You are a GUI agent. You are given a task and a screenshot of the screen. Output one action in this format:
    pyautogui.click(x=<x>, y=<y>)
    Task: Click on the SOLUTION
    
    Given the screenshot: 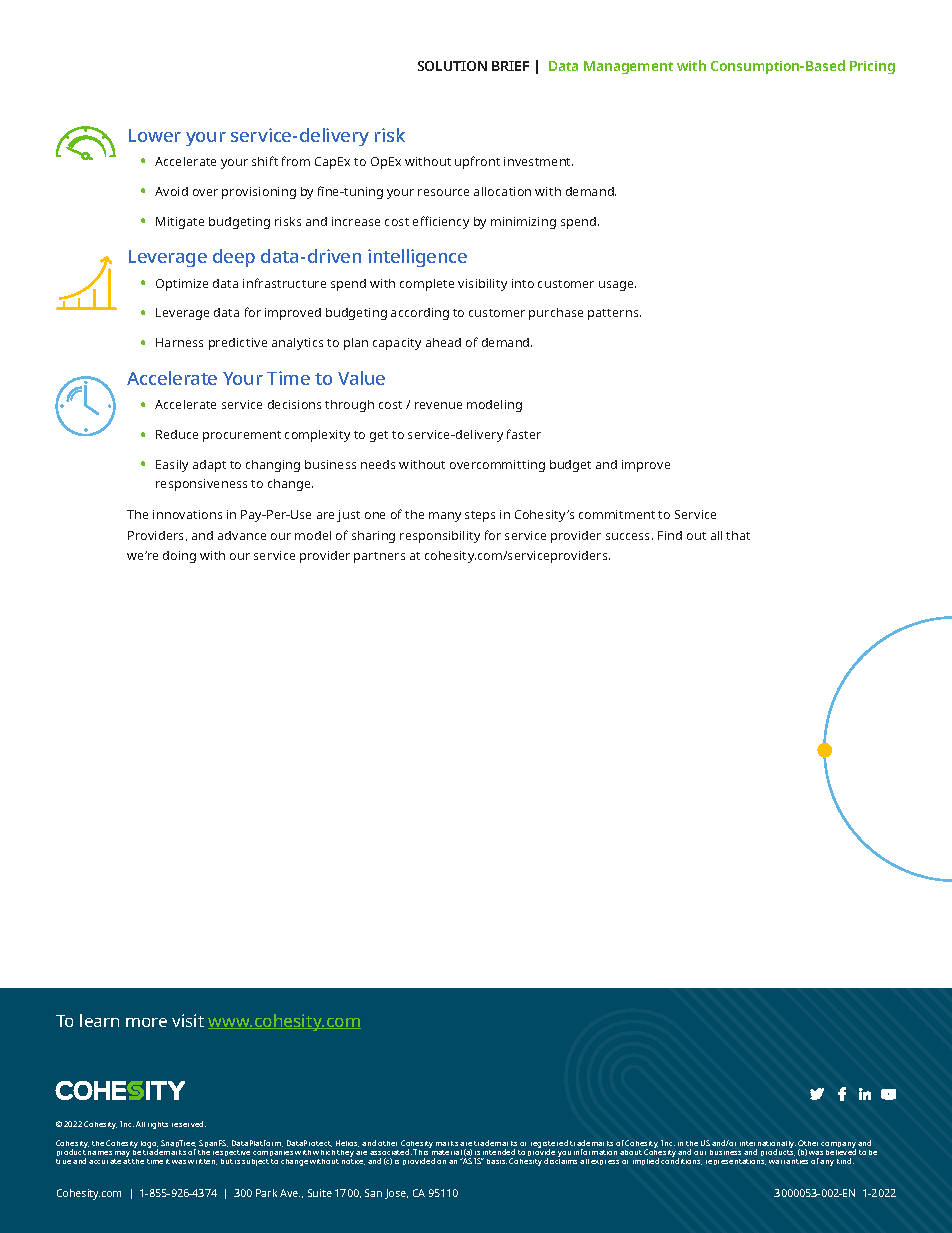 What is the action you would take?
    pyautogui.click(x=452, y=66)
